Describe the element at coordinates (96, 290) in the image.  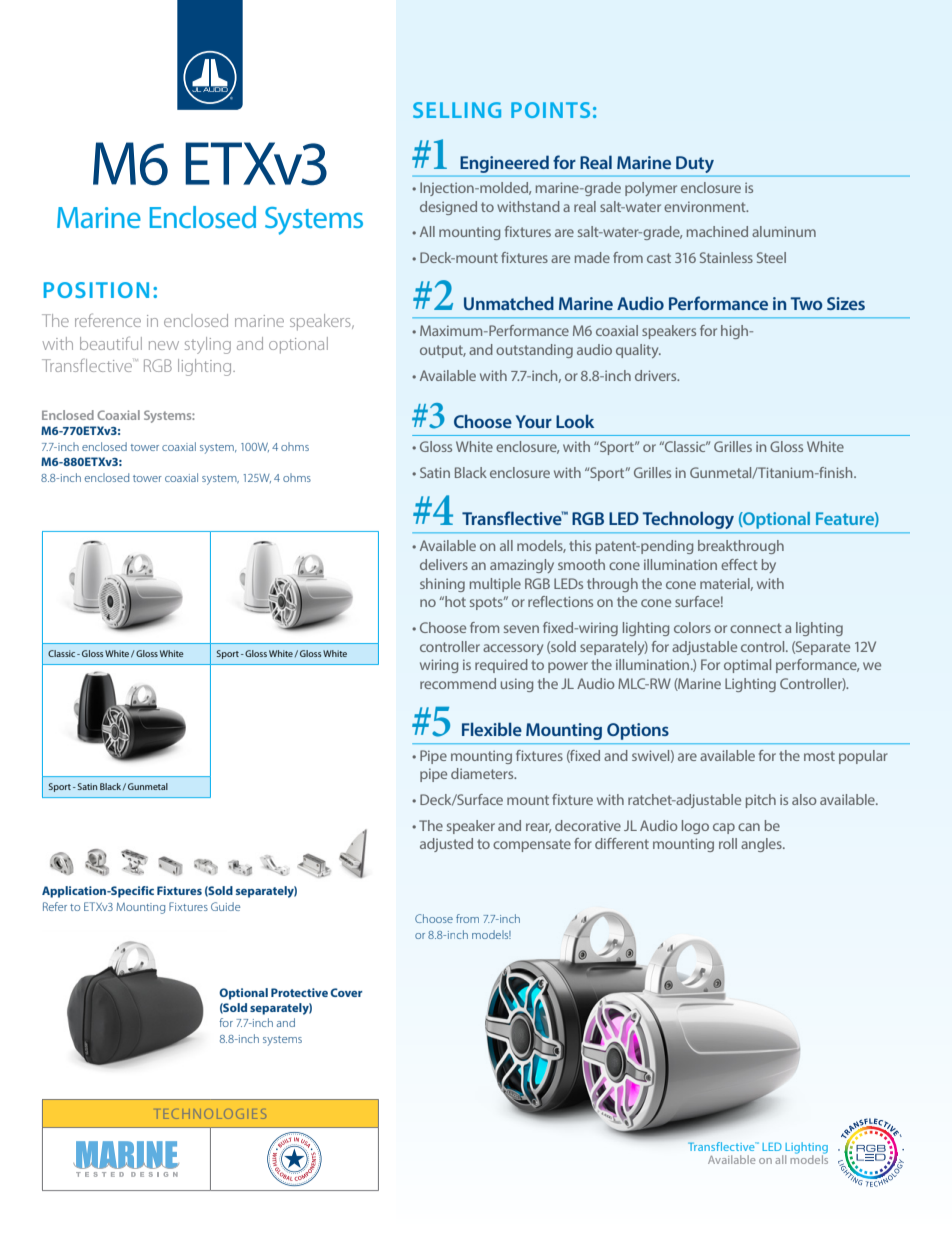
I see `POSITION` at that location.
